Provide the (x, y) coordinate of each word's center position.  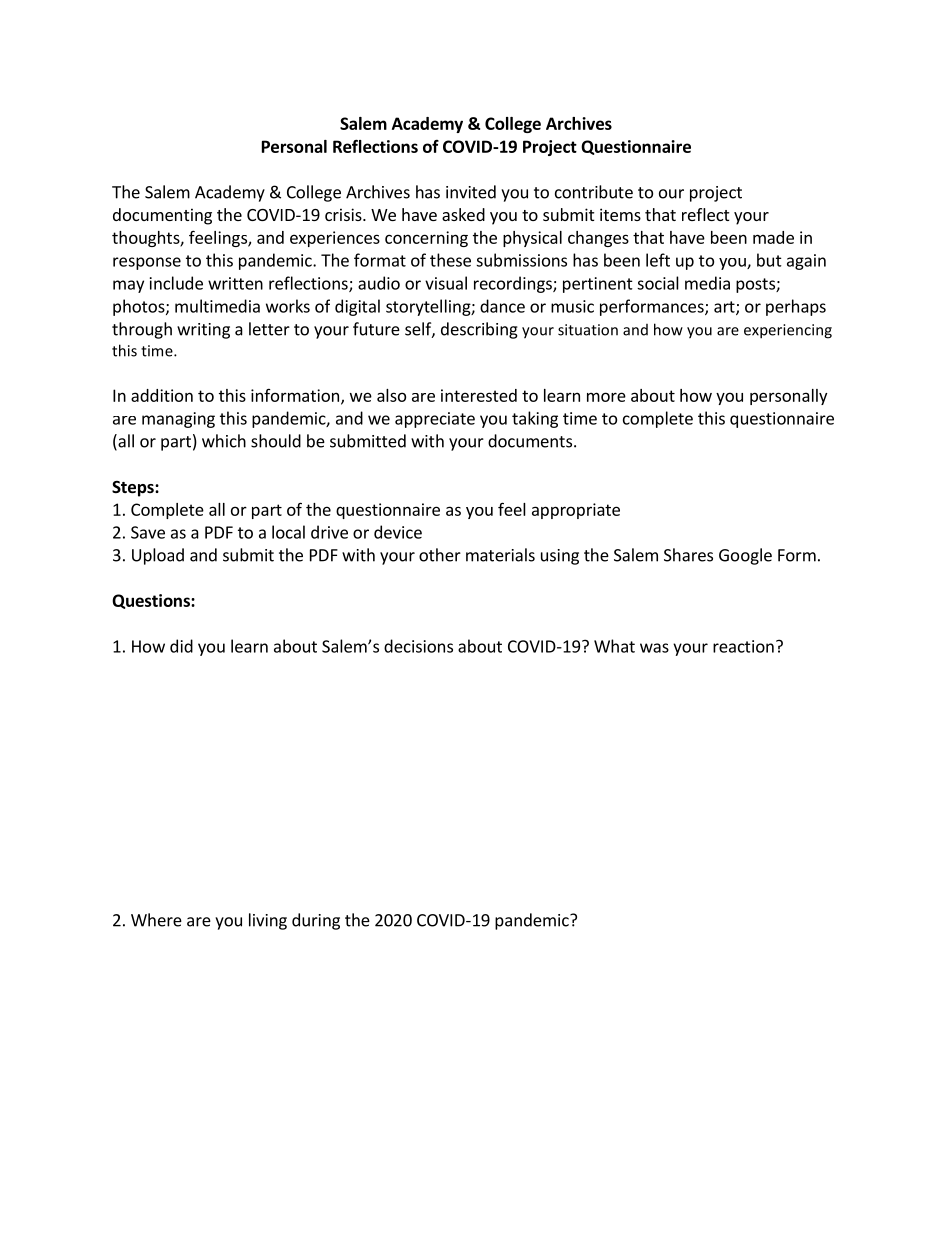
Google (745, 556)
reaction (743, 646)
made (773, 237)
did (181, 646)
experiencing (788, 331)
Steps (134, 489)
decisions (418, 646)
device (398, 532)
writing (203, 331)
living (268, 921)
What (614, 646)
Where (156, 920)
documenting (162, 216)
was (654, 648)
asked (463, 214)
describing (479, 330)
